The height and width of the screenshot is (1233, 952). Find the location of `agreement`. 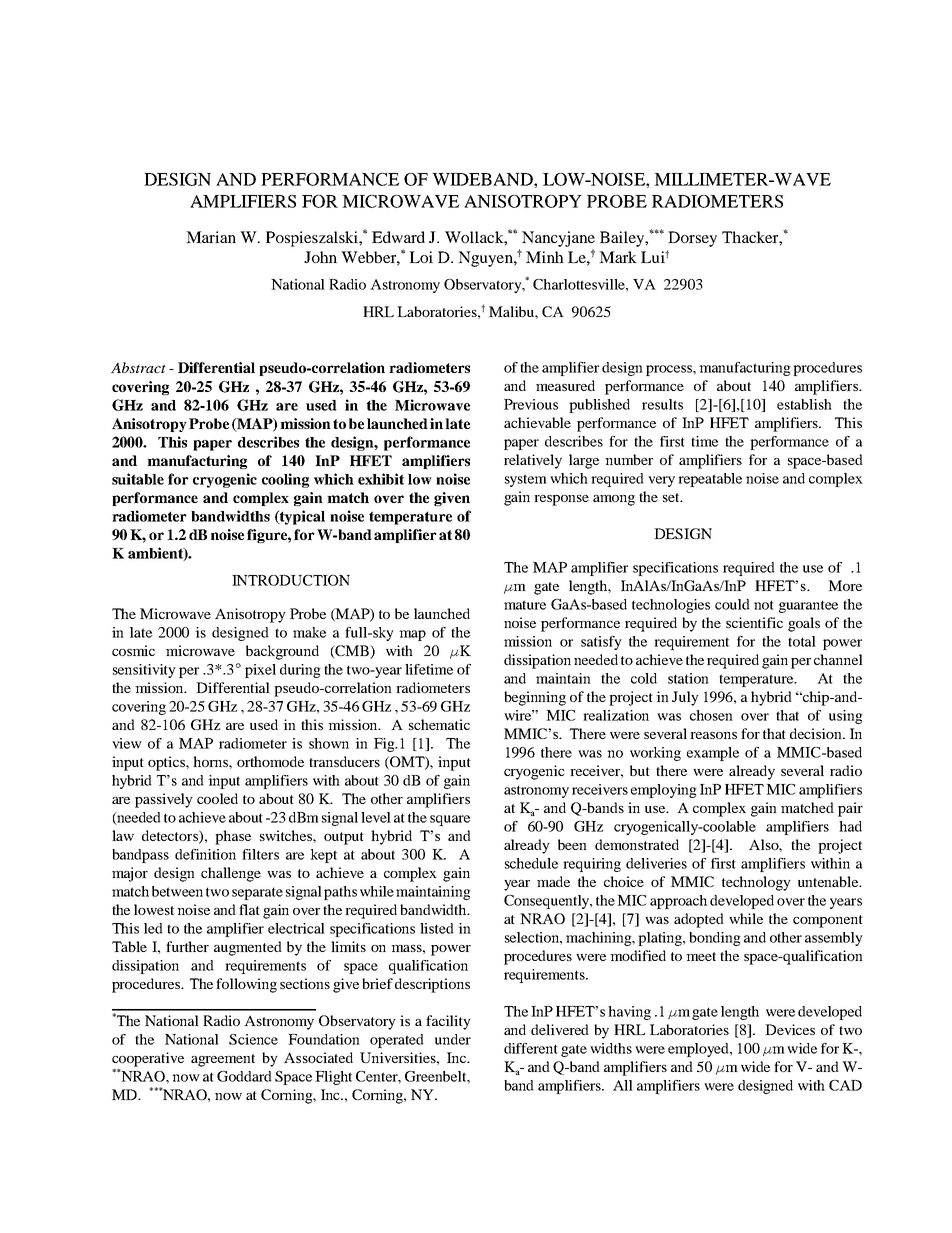

agreement is located at coordinates (223, 1060).
